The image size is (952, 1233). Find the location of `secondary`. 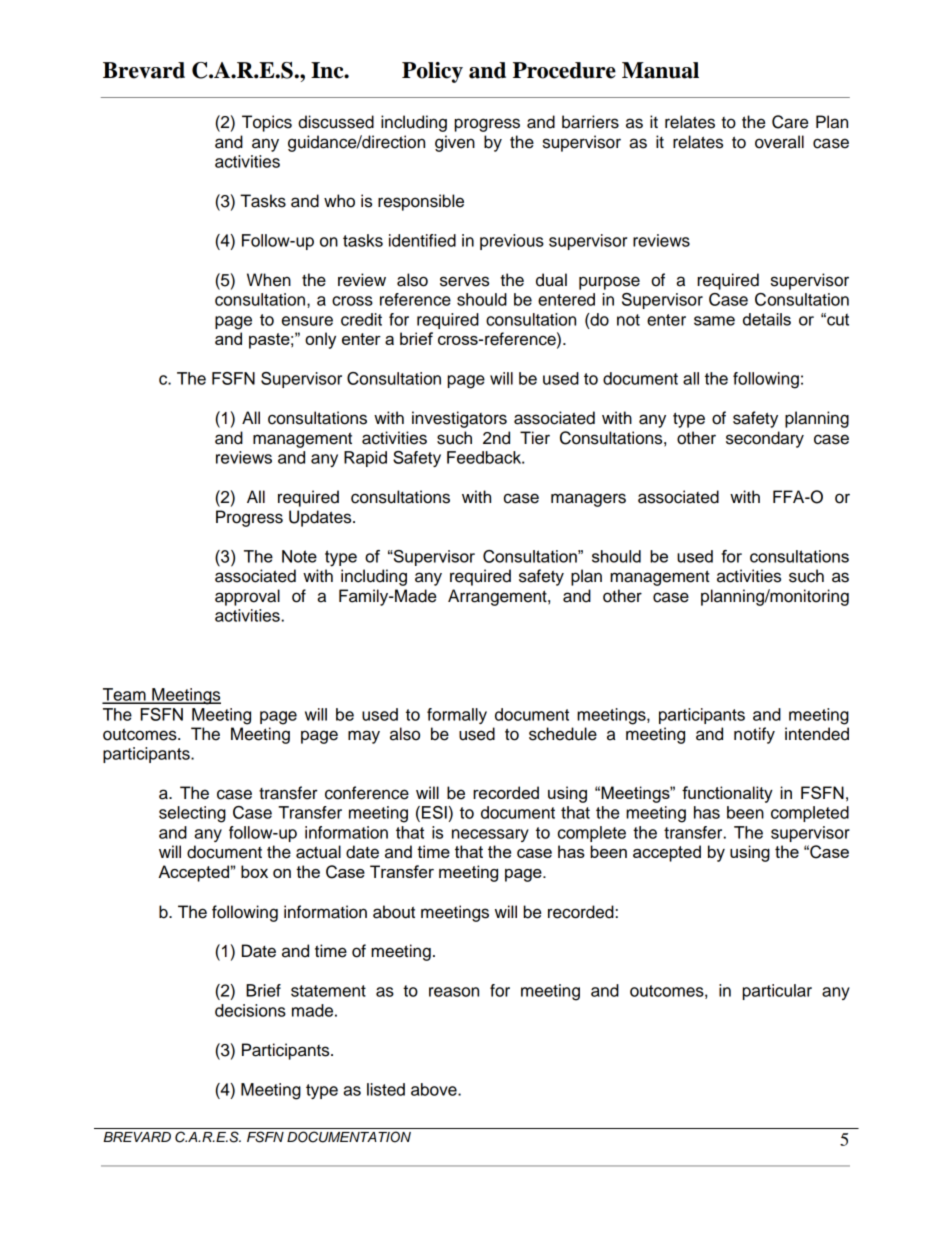

secondary is located at coordinates (765, 439).
